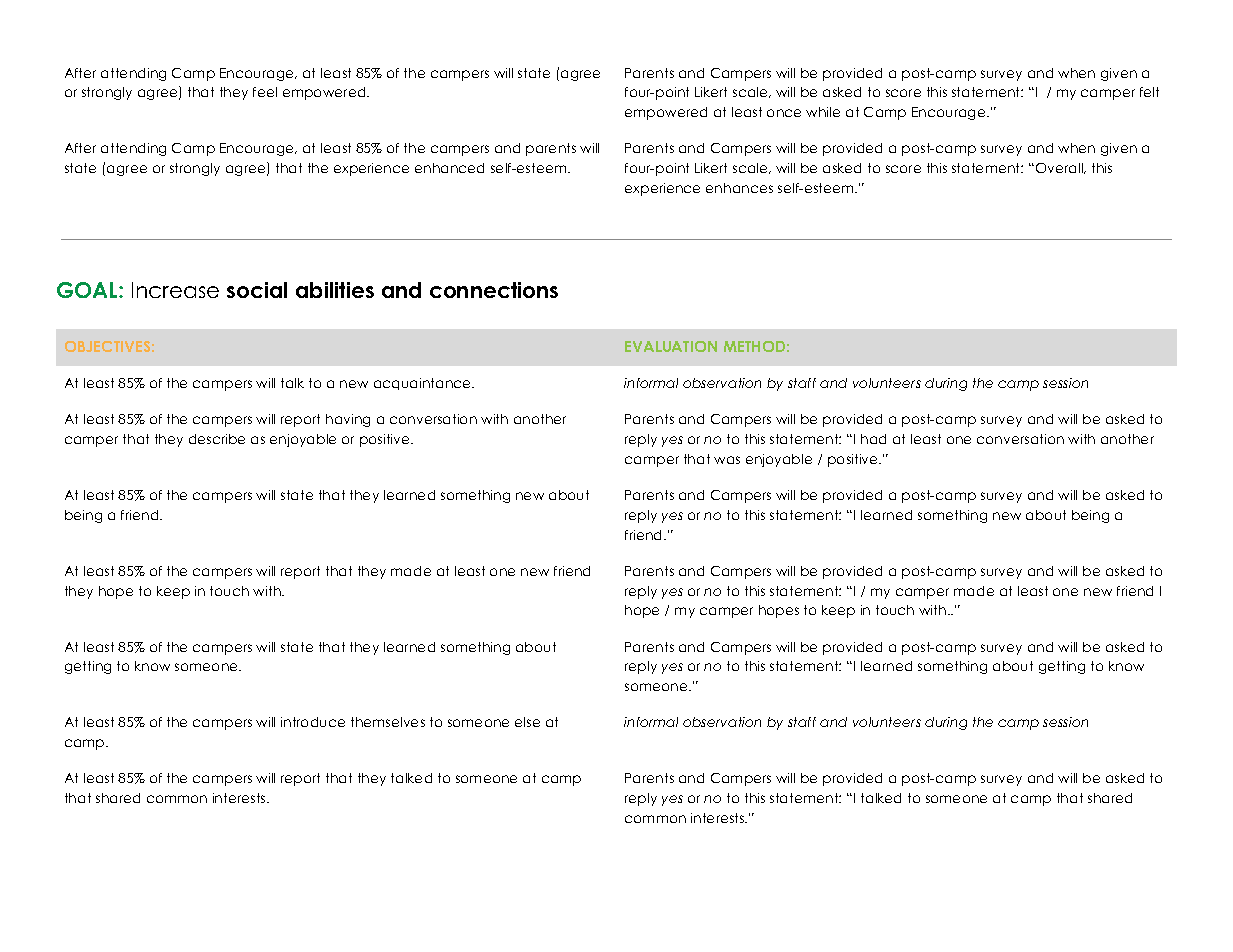  Describe the element at coordinates (527, 722) in the image. I see `else` at that location.
